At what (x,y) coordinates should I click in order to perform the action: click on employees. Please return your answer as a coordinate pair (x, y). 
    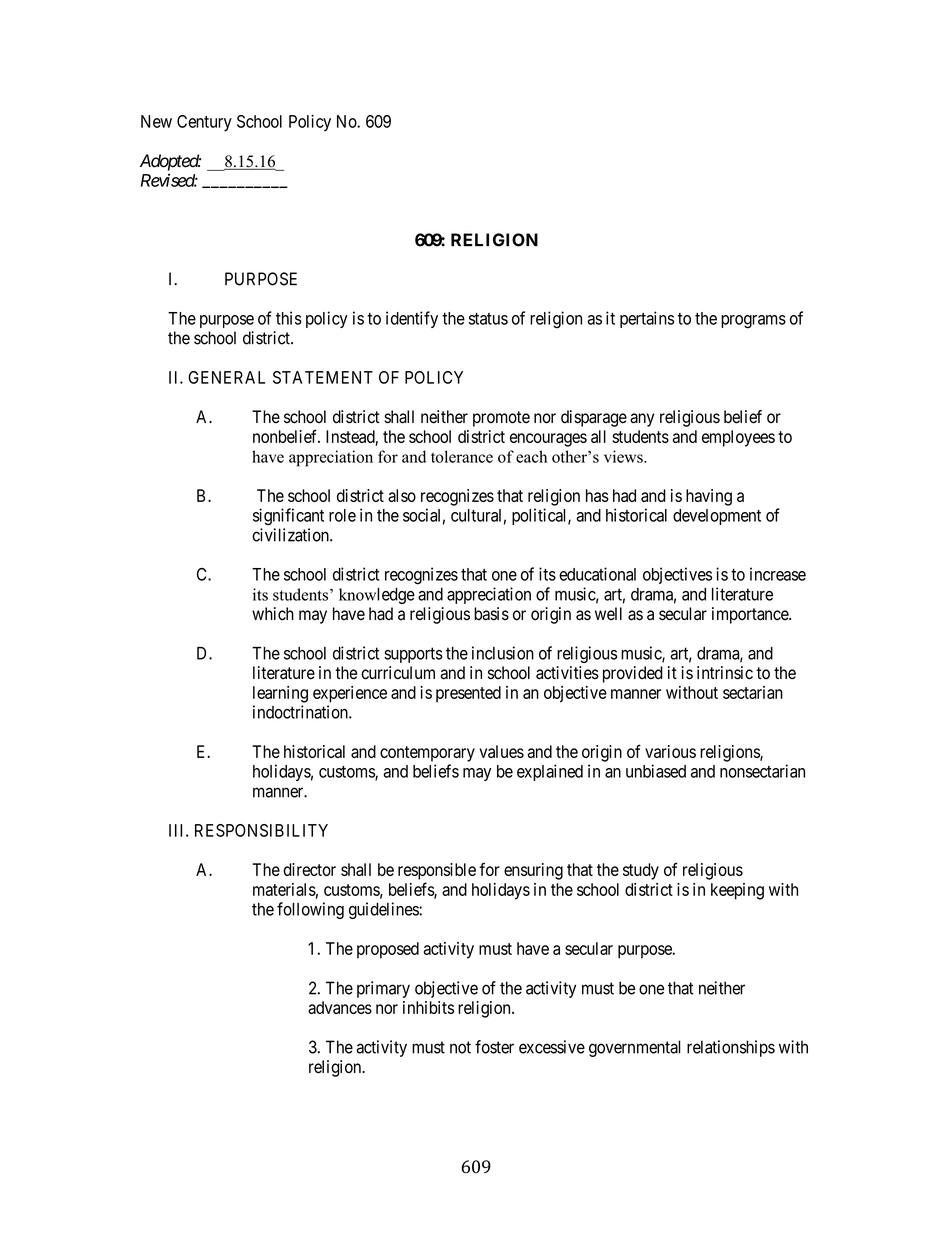
    Looking at the image, I should click on (738, 438).
